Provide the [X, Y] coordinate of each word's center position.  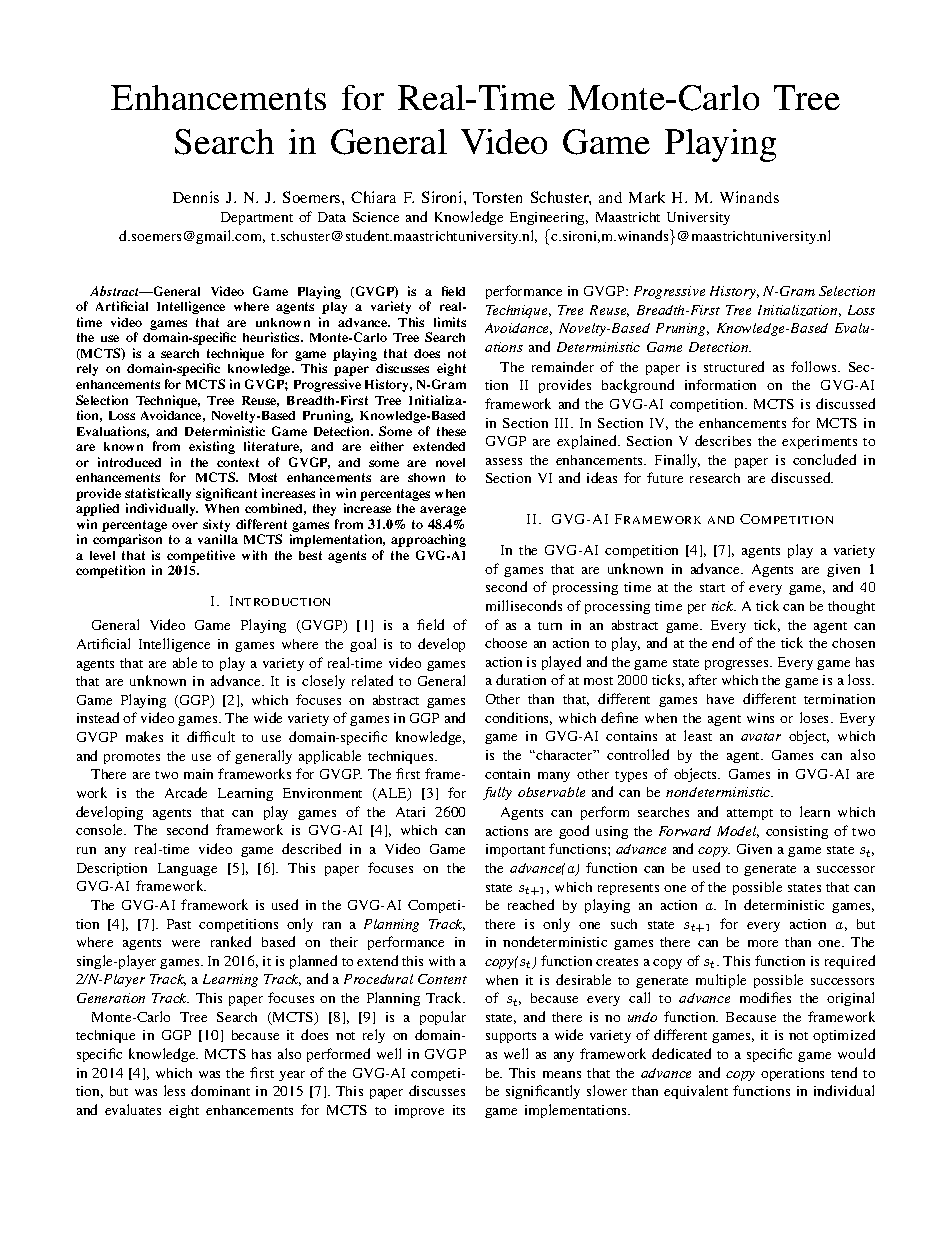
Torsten [497, 197]
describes [723, 440]
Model [738, 832]
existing [212, 447]
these [451, 431]
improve [419, 1111]
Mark [647, 197]
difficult [211, 736]
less [174, 1090]
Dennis [196, 197]
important [515, 850]
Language [187, 869]
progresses [738, 665]
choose [506, 643]
